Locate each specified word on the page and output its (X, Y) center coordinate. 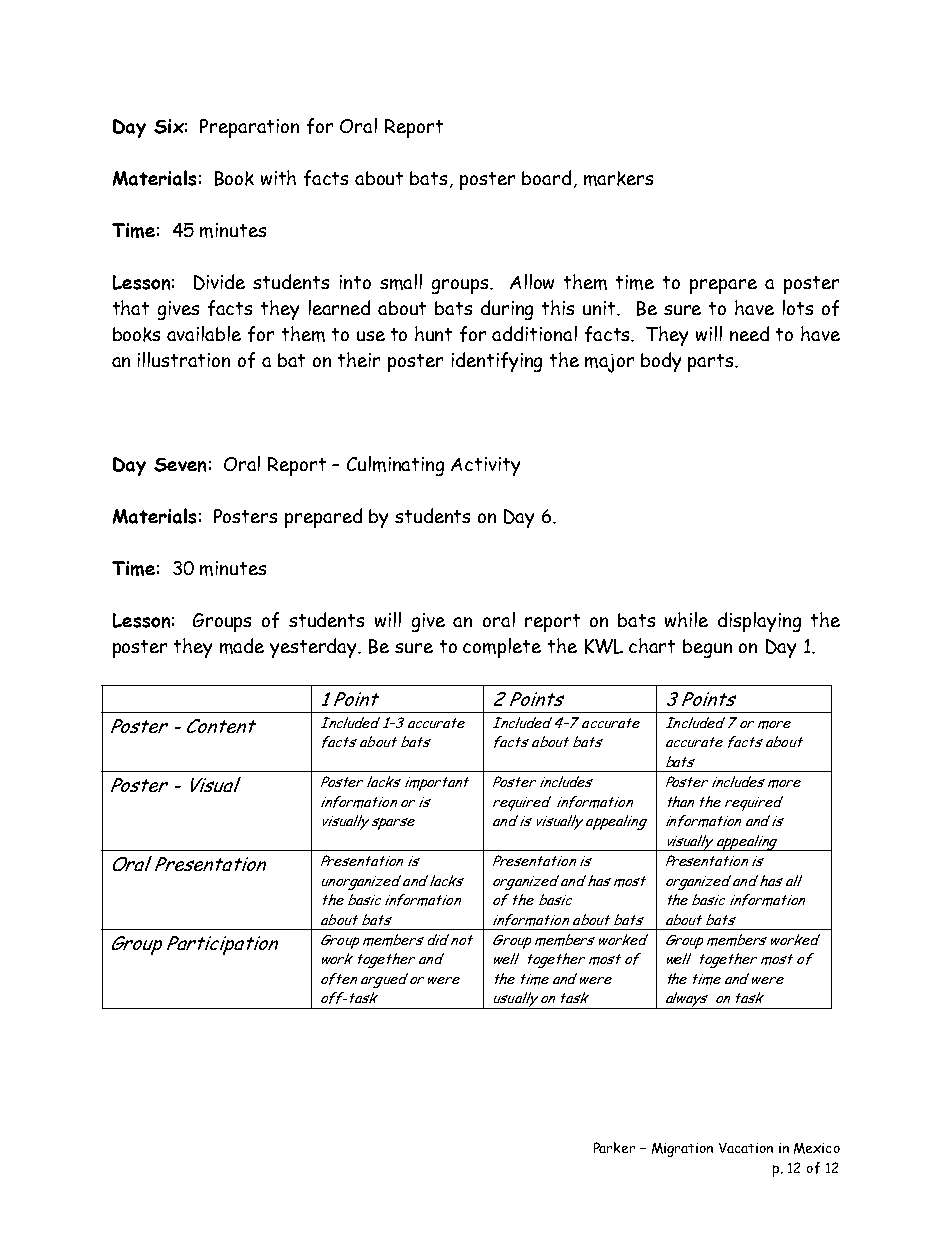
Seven (180, 465)
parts (712, 363)
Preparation (249, 128)
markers (618, 178)
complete (502, 648)
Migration (682, 1150)
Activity (485, 466)
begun (707, 648)
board (546, 177)
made (242, 646)
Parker (614, 1147)
